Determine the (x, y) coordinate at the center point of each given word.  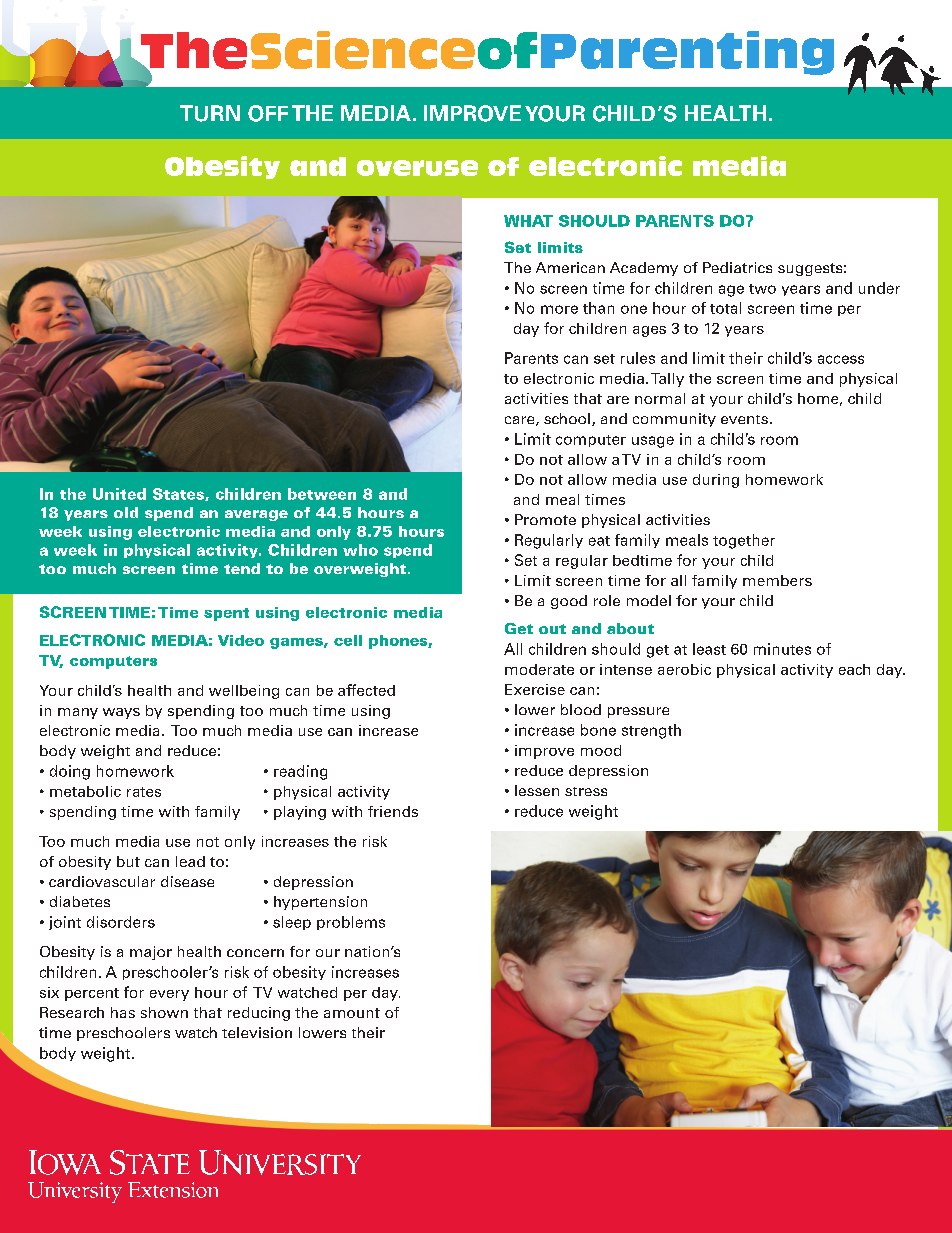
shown (164, 1012)
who (360, 550)
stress (586, 791)
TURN (210, 113)
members (777, 580)
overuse (417, 168)
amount (352, 1013)
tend (242, 568)
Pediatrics (737, 267)
